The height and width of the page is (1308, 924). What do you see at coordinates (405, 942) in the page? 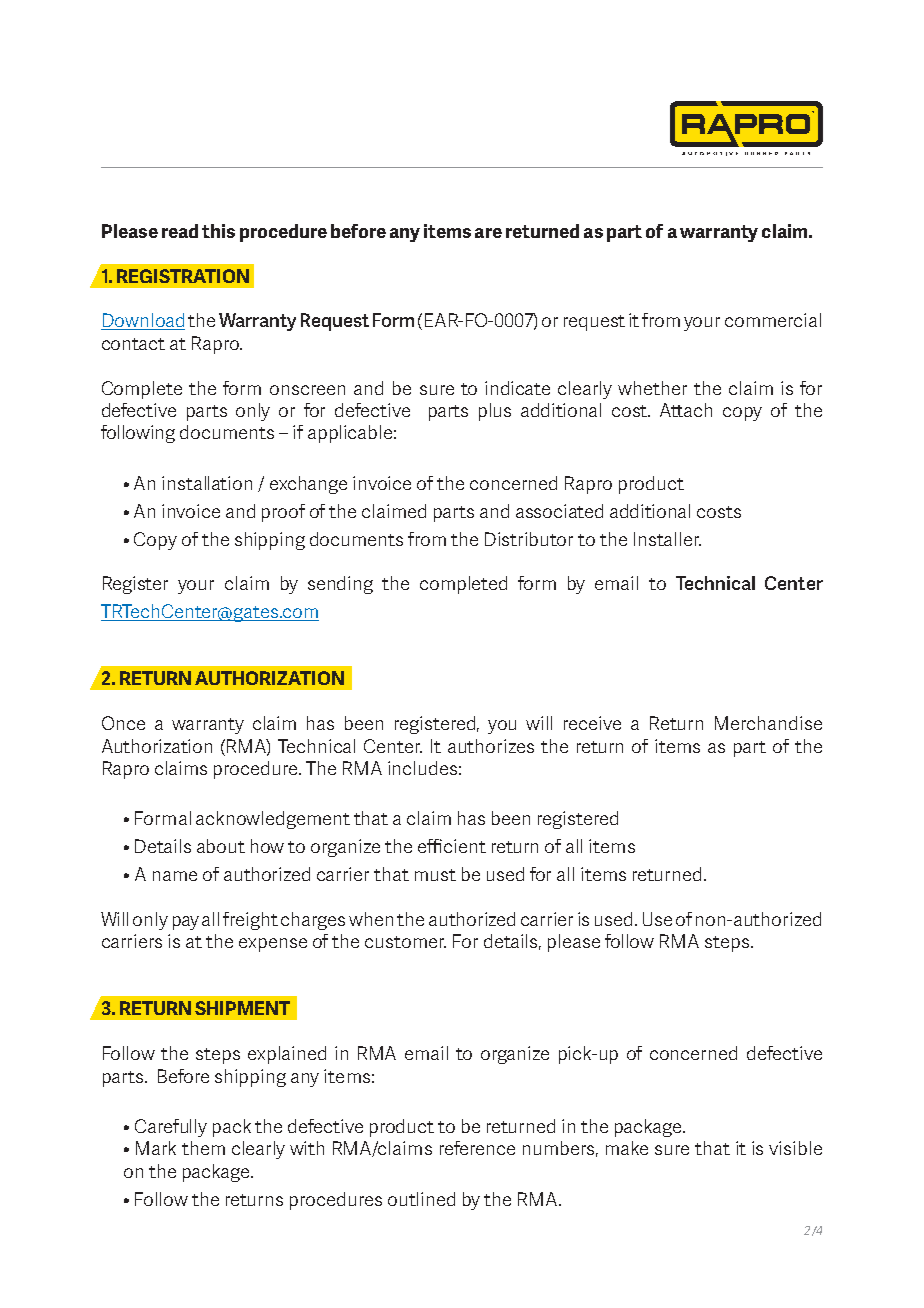
I see `customer` at bounding box center [405, 942].
